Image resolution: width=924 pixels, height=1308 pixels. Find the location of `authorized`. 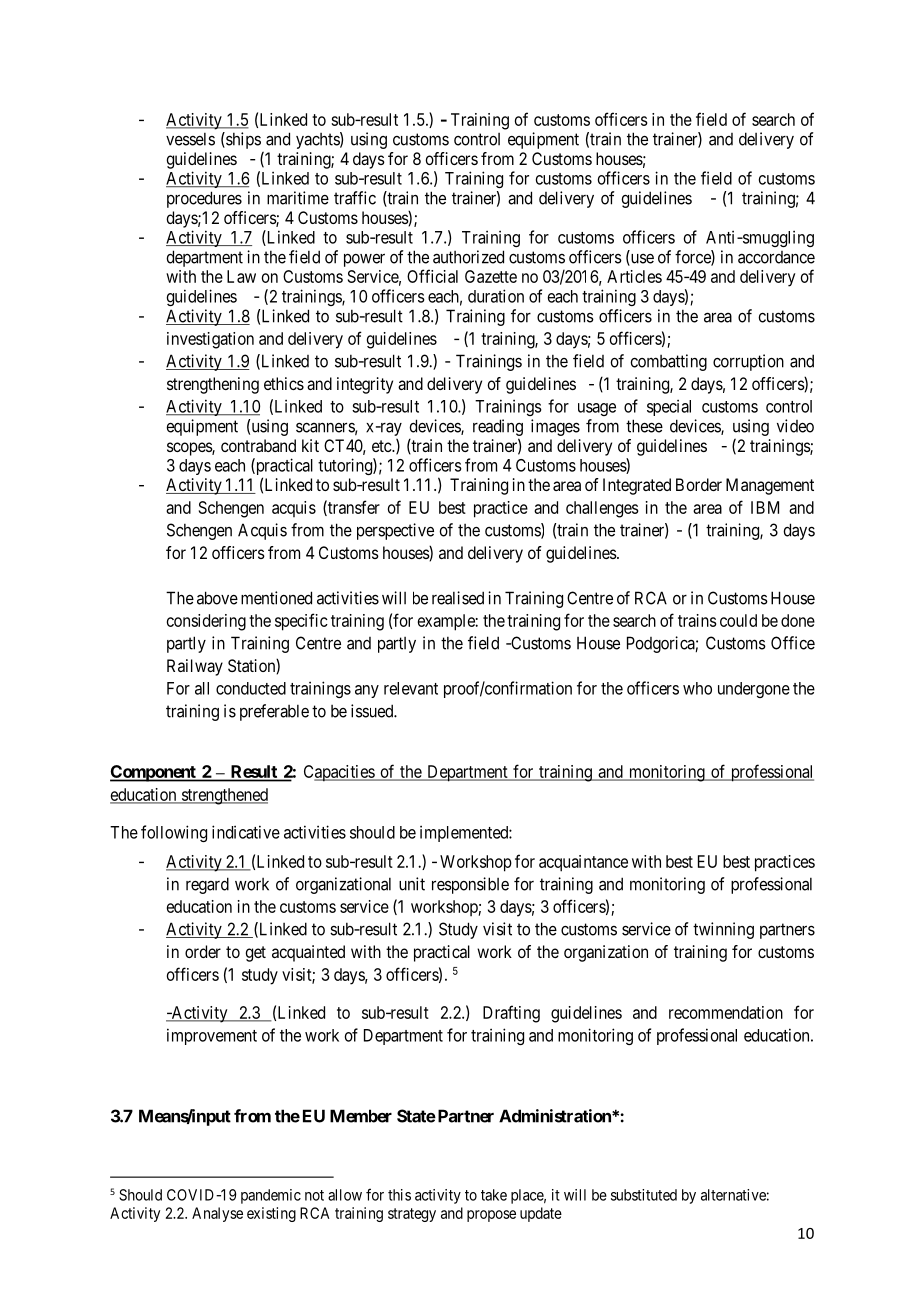

authorized is located at coordinates (468, 257).
